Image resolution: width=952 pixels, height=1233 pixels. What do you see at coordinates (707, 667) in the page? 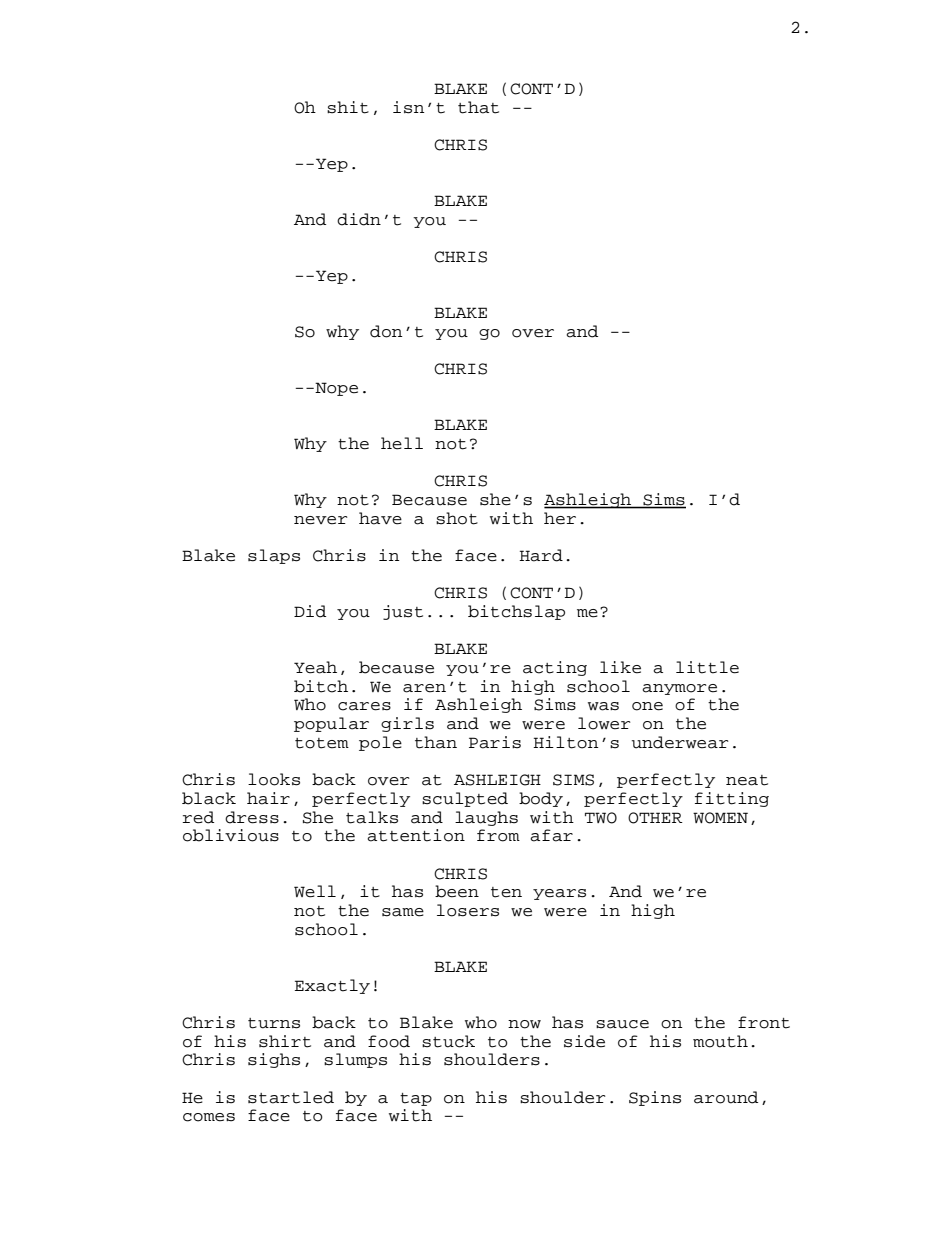
I see `little` at bounding box center [707, 667].
